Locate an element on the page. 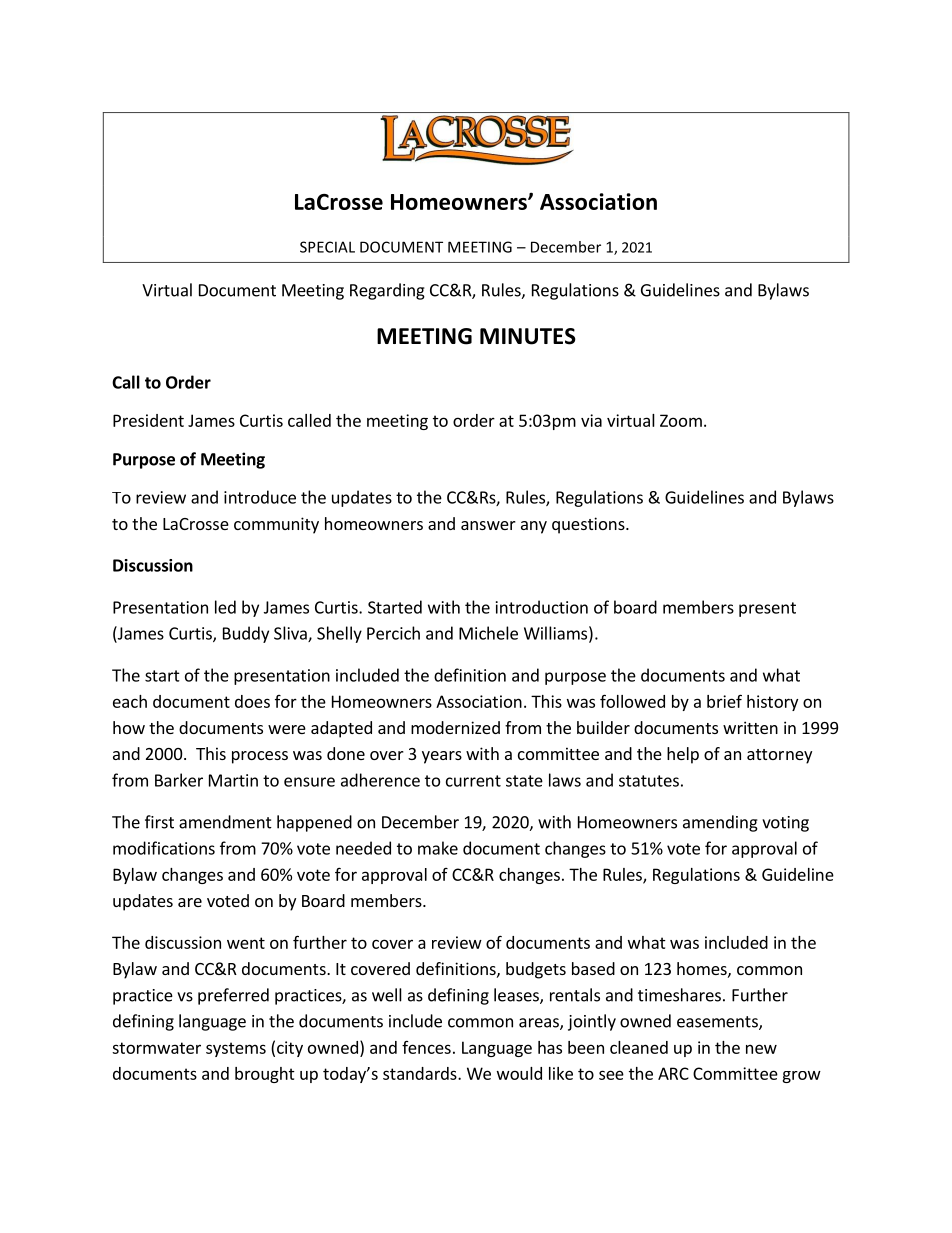 The height and width of the page is (1233, 952). SPECIAL is located at coordinates (327, 247).
